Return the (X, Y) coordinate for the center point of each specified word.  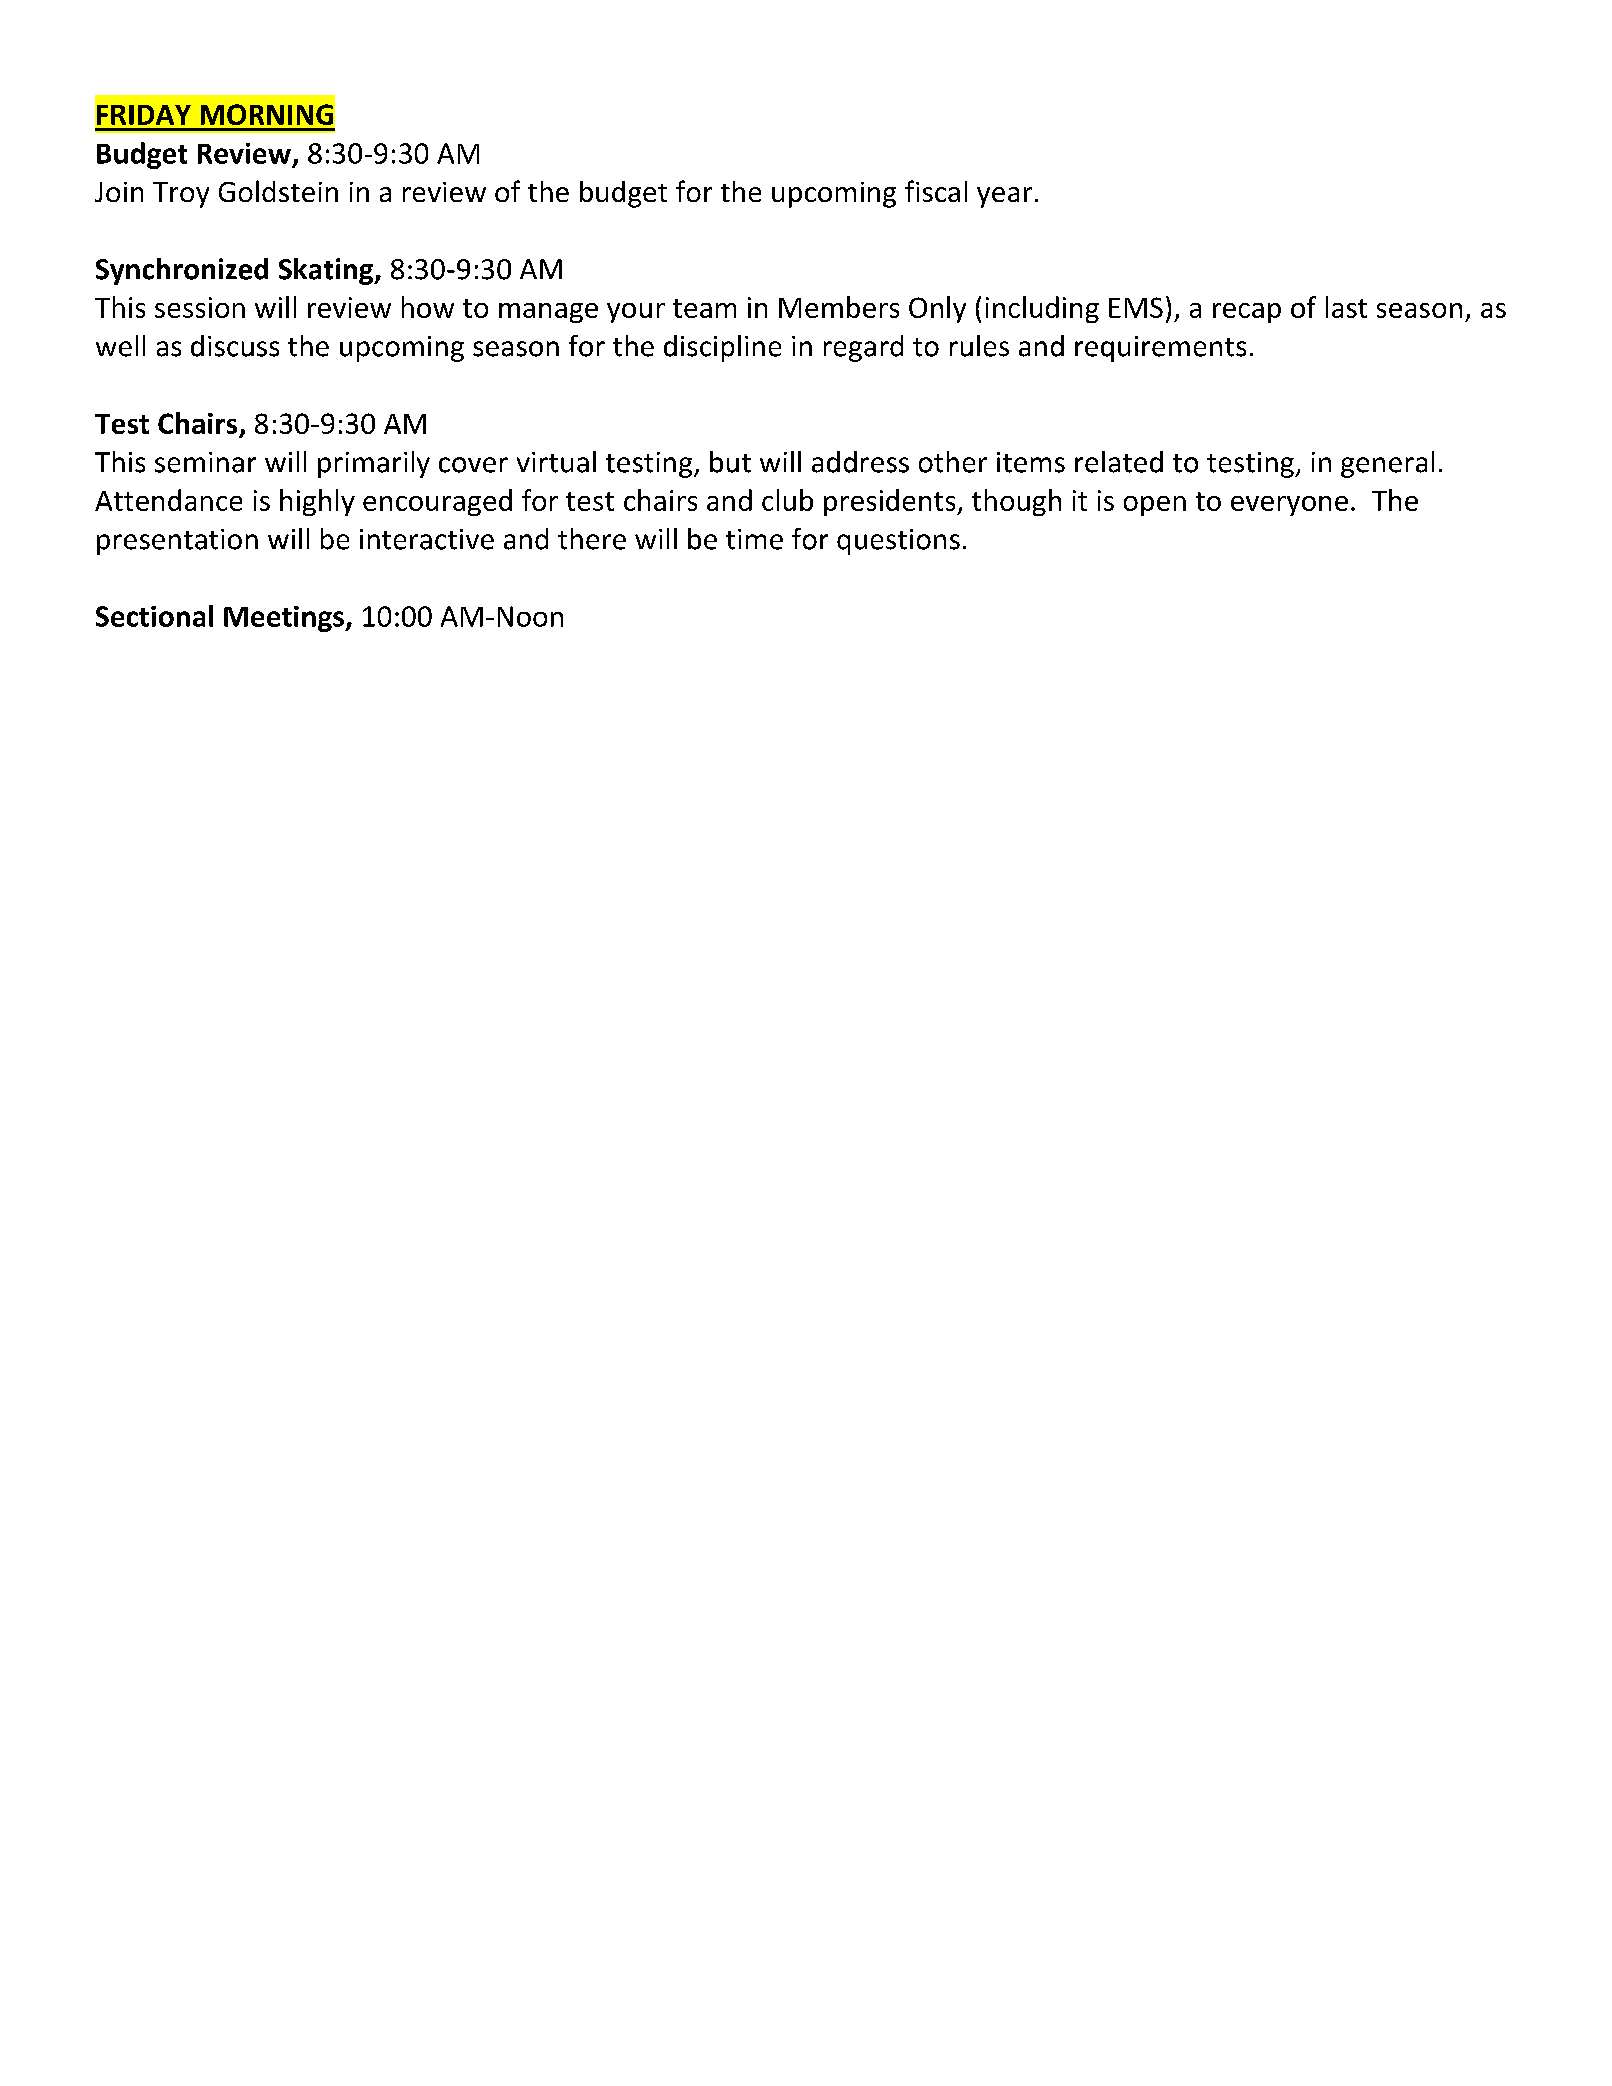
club (787, 500)
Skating (327, 271)
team (704, 308)
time (754, 539)
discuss (235, 346)
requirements (1160, 349)
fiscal (936, 191)
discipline (722, 348)
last (1346, 307)
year (1004, 197)
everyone (1289, 506)
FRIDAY (144, 115)
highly (317, 502)
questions (898, 542)
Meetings (285, 619)
